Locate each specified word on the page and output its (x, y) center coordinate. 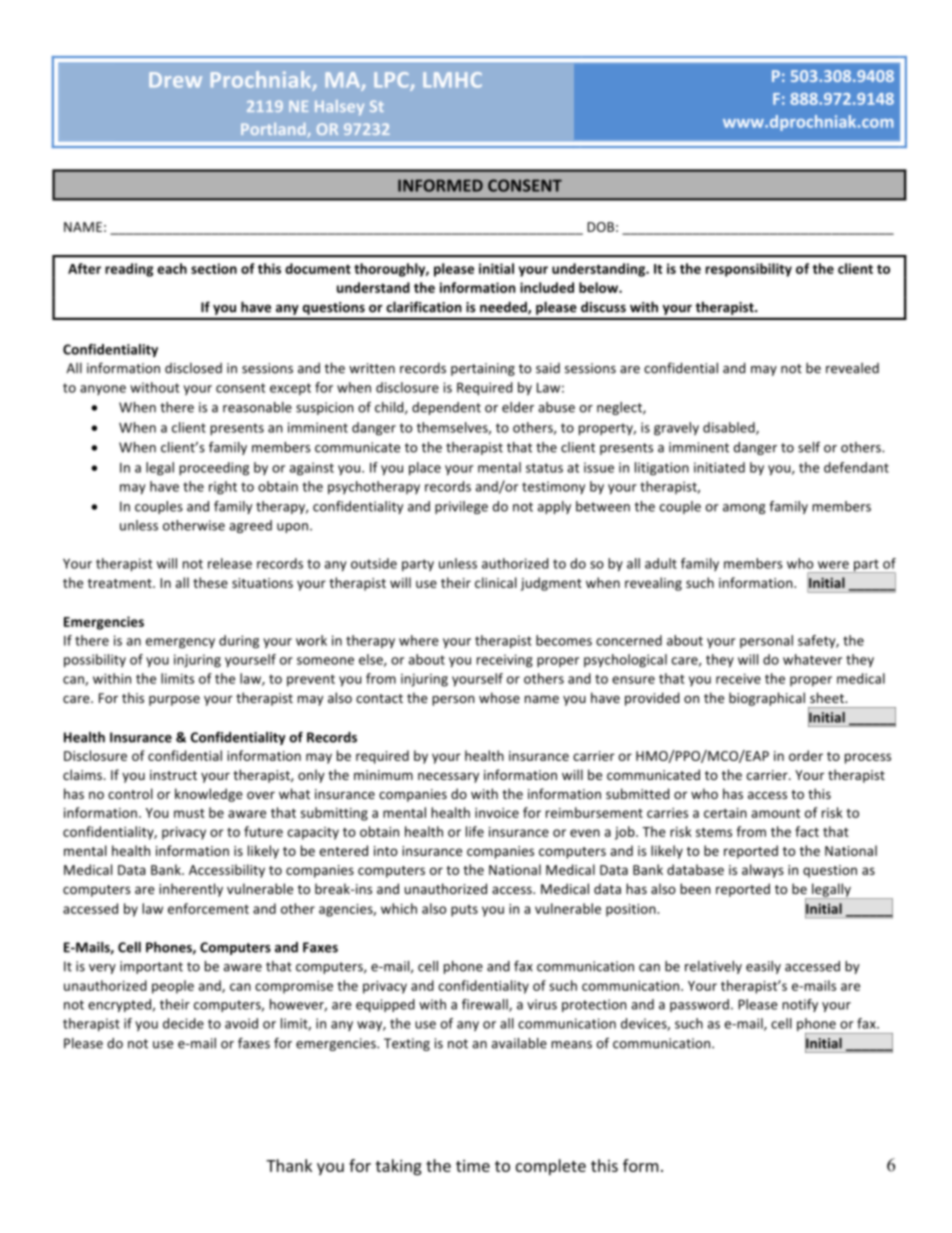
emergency (180, 643)
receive (738, 678)
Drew (175, 80)
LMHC (452, 80)
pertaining (483, 369)
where (419, 640)
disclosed (193, 368)
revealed (852, 368)
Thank (289, 1165)
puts (464, 911)
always (763, 871)
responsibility (749, 270)
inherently (191, 890)
